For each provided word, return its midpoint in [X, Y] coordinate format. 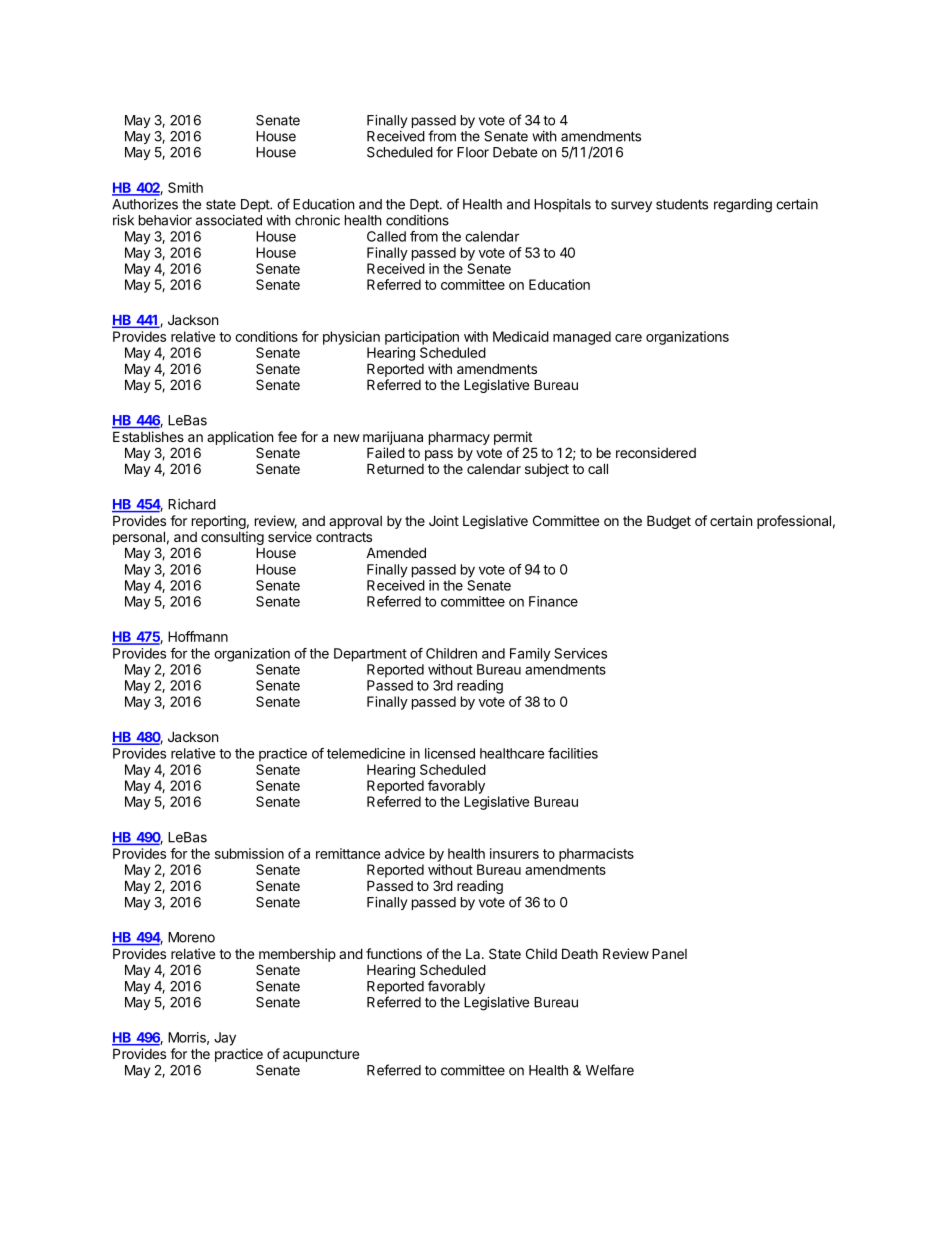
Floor [473, 152]
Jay [225, 1039]
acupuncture [321, 1055]
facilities [573, 753]
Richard [192, 504]
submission [249, 853]
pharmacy [459, 438]
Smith [185, 187]
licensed [450, 753]
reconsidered [656, 452]
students [682, 204]
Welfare [610, 1070]
